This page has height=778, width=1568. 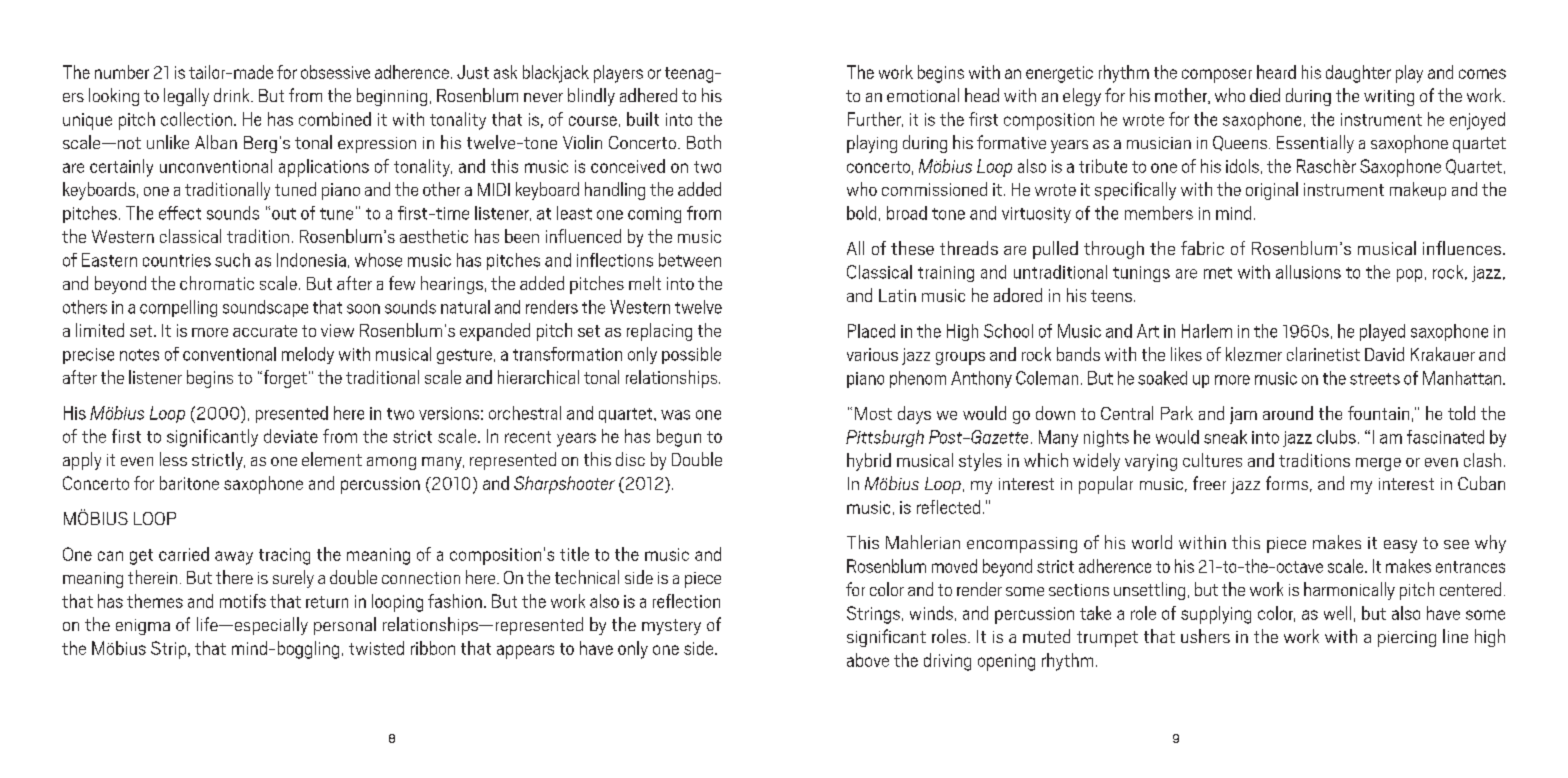 What do you see at coordinates (173, 459) in the page?
I see `less` at bounding box center [173, 459].
